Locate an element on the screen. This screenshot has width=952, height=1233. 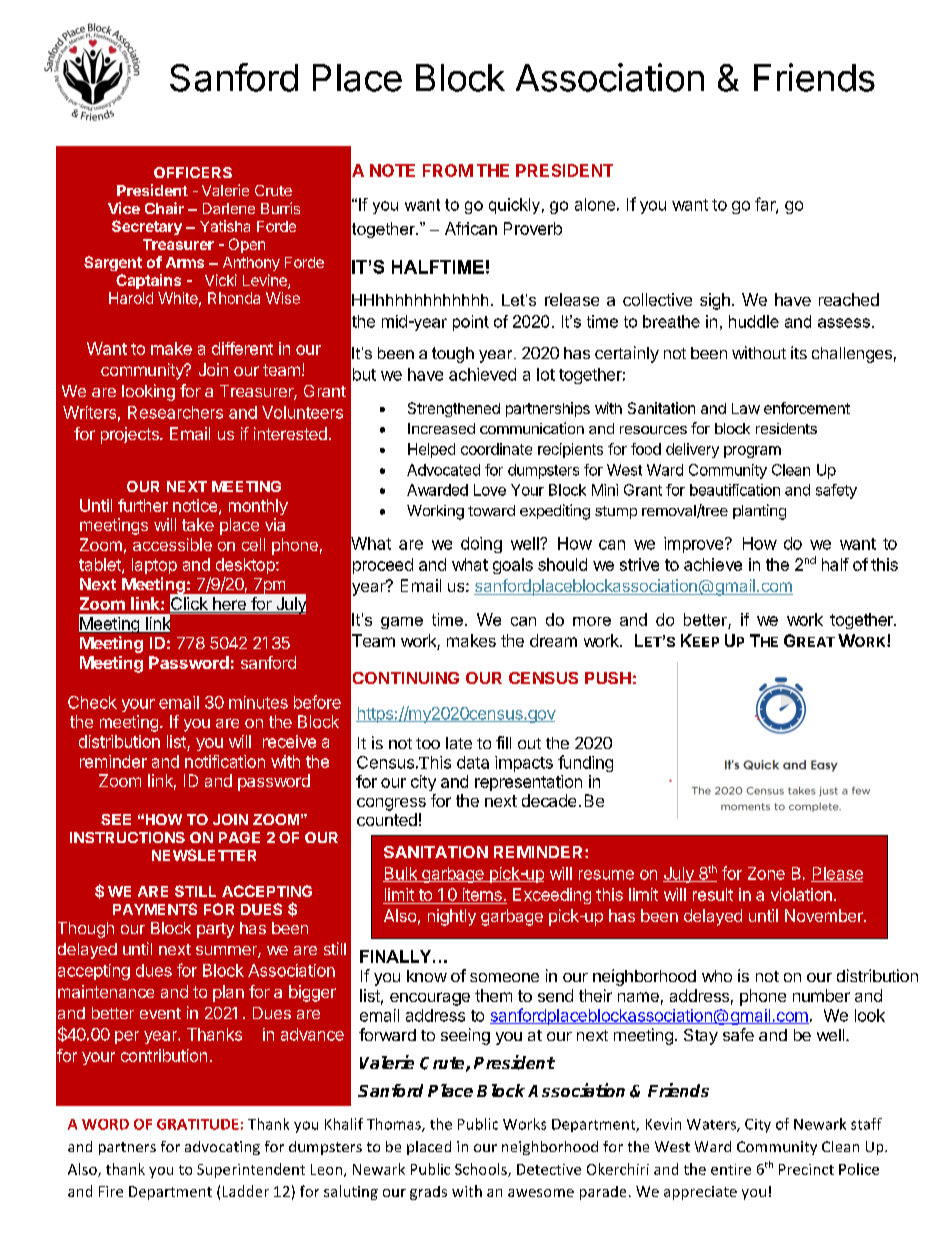
quickly is located at coordinates (514, 206).
